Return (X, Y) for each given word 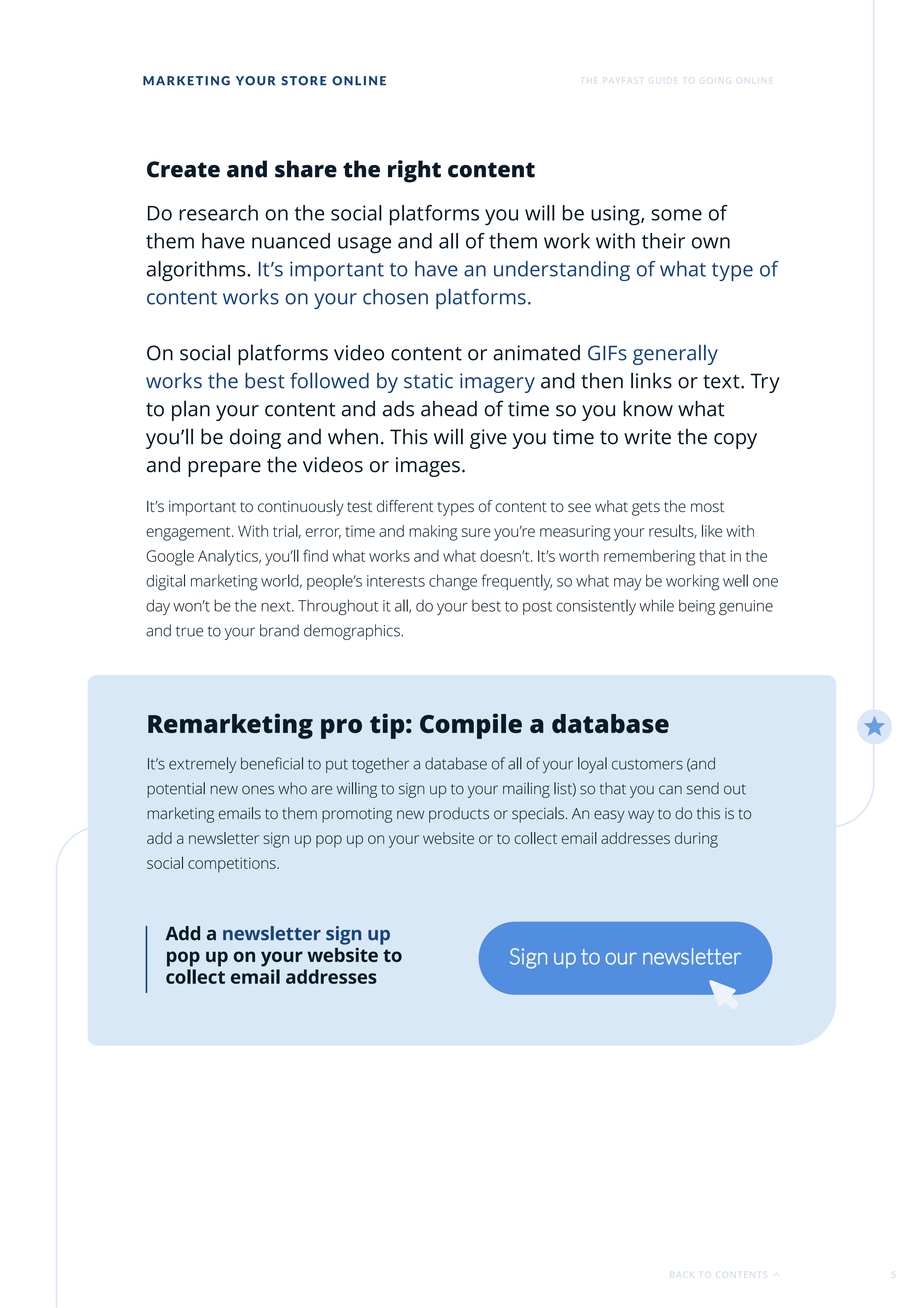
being (697, 607)
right (414, 171)
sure (476, 532)
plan (191, 410)
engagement (189, 534)
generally (675, 355)
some (677, 215)
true (189, 631)
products (459, 815)
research (218, 213)
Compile (471, 726)
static (428, 381)
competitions (233, 865)
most (707, 507)
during (696, 840)
